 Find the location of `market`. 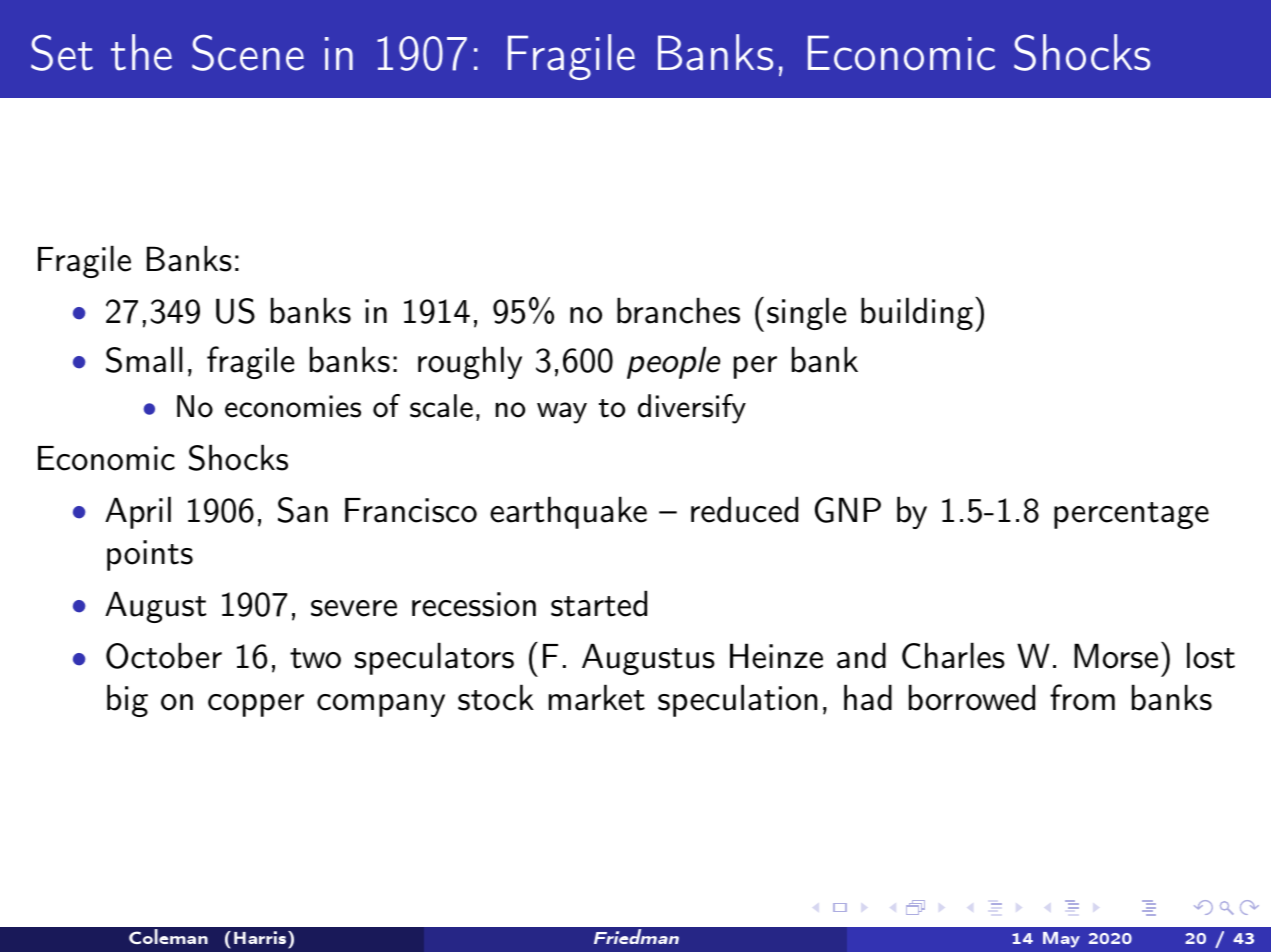

market is located at coordinates (597, 697).
